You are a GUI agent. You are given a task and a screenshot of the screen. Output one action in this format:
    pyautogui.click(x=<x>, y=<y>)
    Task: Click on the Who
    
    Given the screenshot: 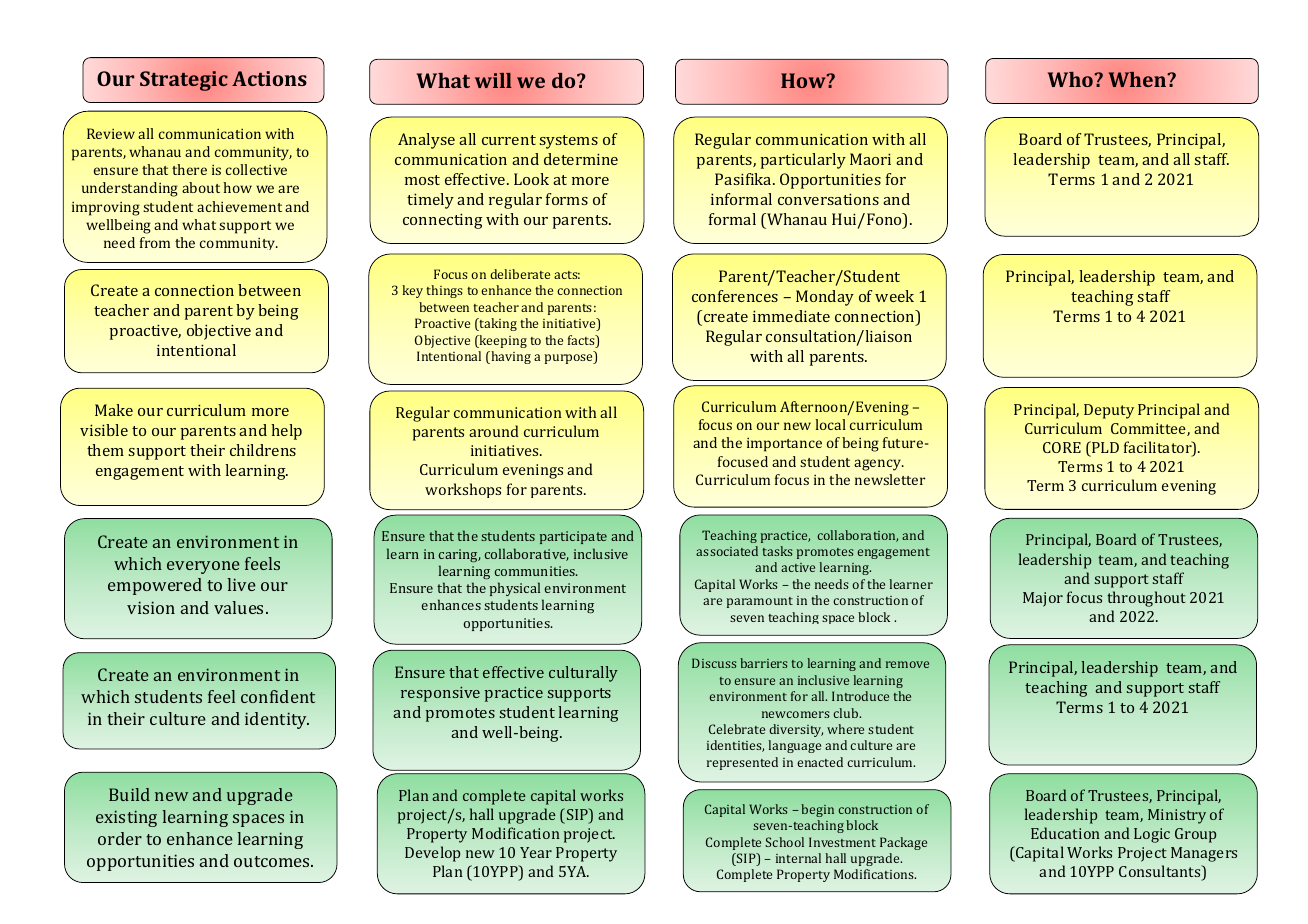 What is the action you would take?
    pyautogui.click(x=1071, y=79)
